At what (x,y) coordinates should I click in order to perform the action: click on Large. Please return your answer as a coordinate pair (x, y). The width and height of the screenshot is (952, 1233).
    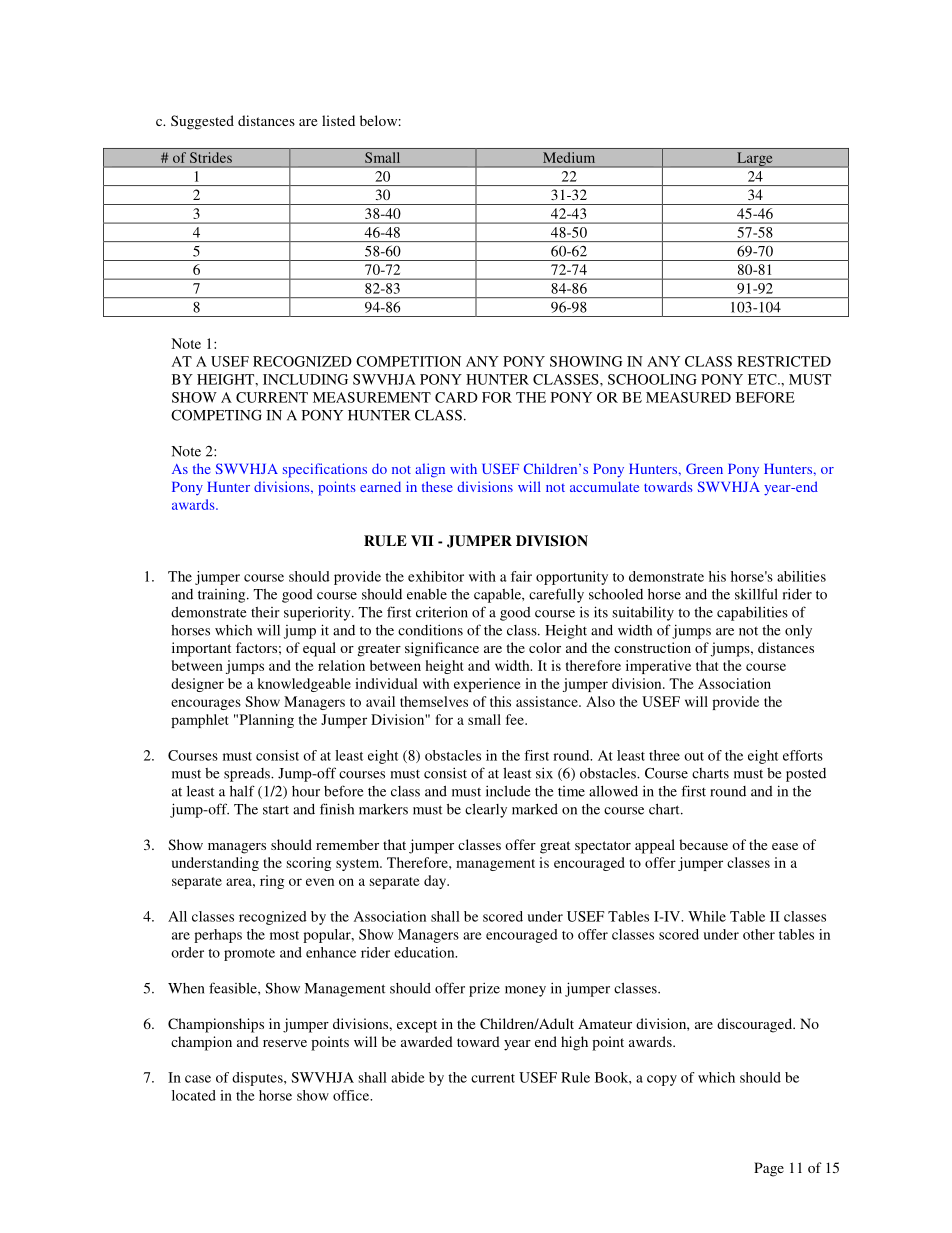
    Looking at the image, I should click on (755, 160).
